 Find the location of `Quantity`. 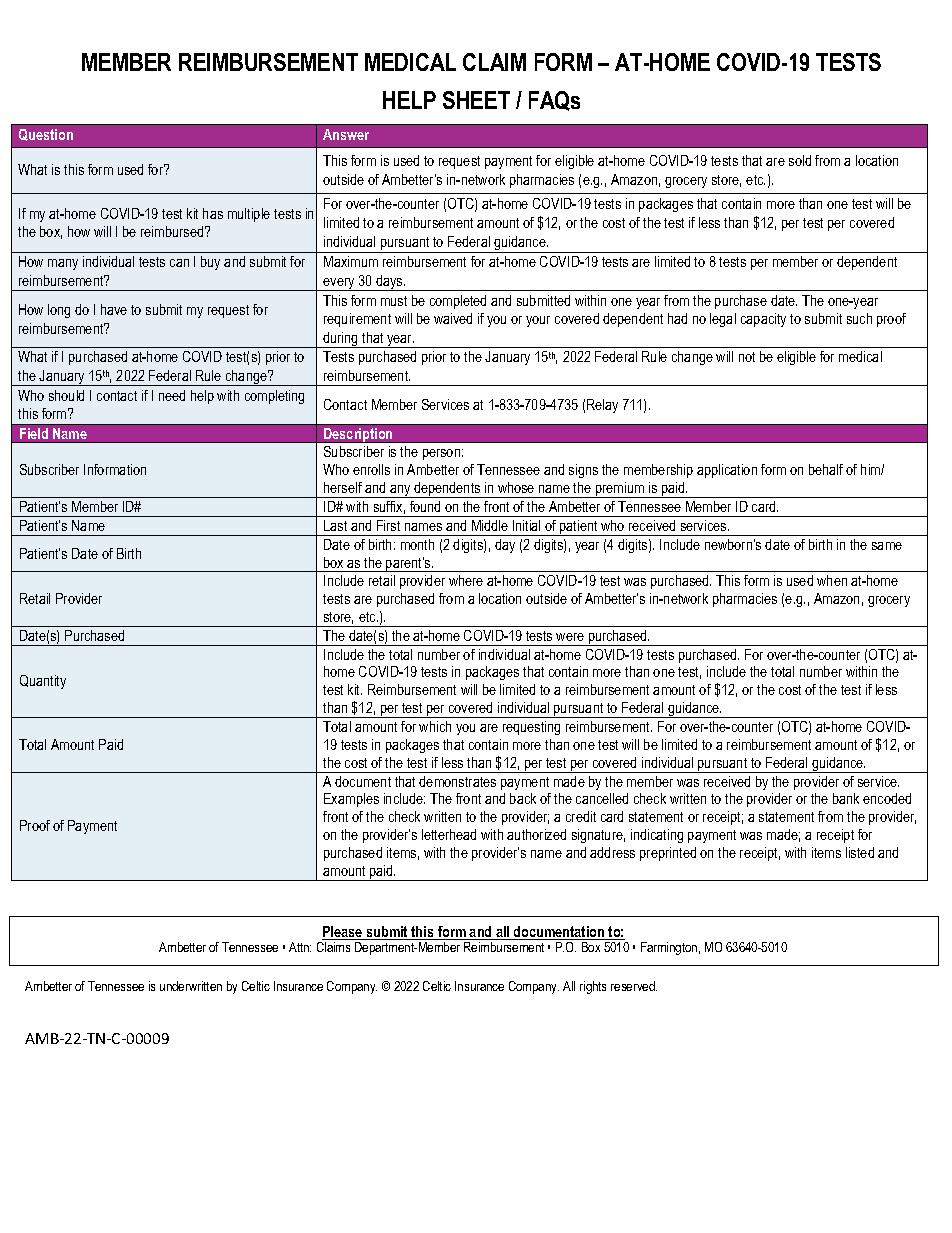

Quantity is located at coordinates (43, 682).
